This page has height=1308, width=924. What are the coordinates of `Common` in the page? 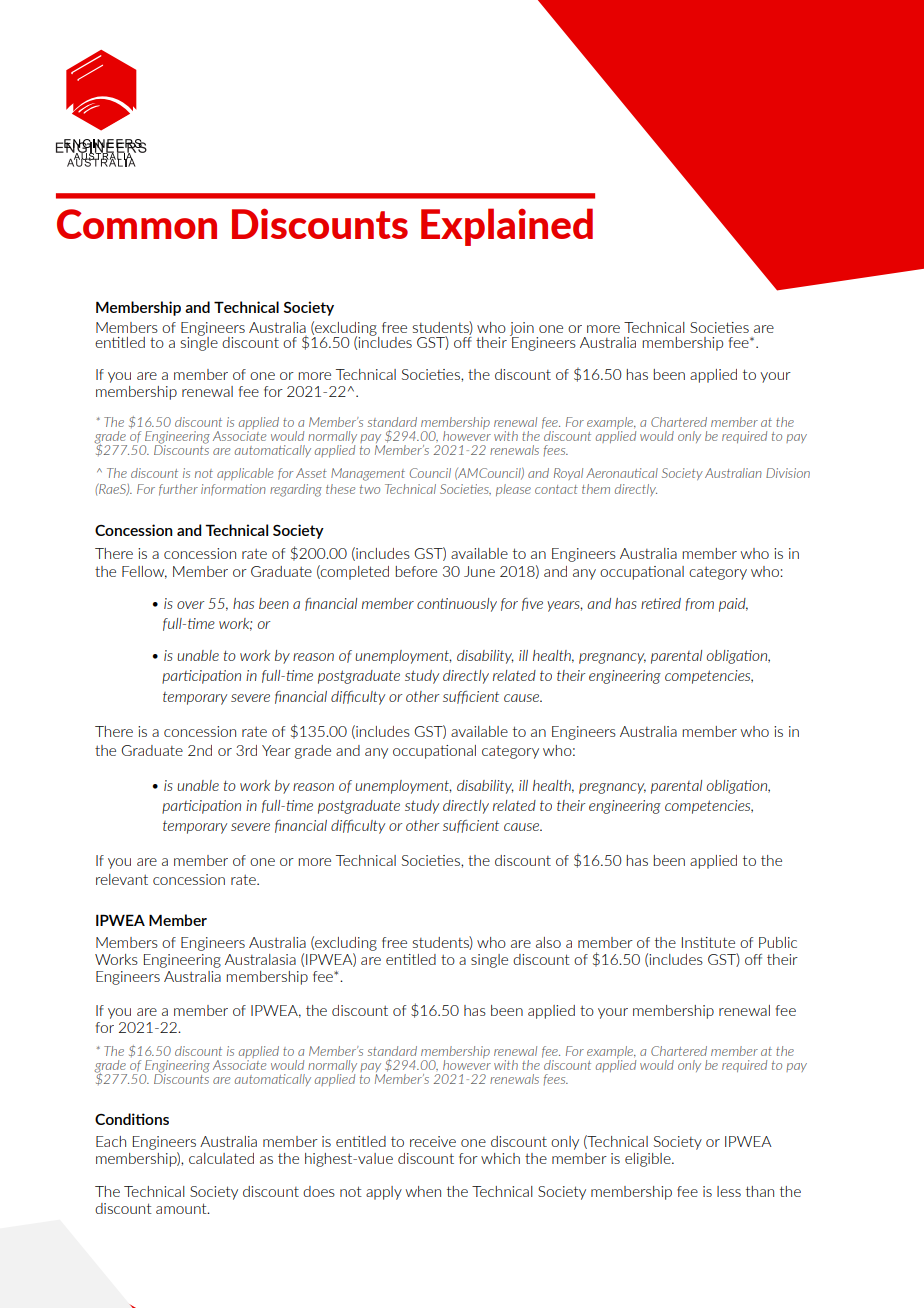 It's located at (137, 224).
